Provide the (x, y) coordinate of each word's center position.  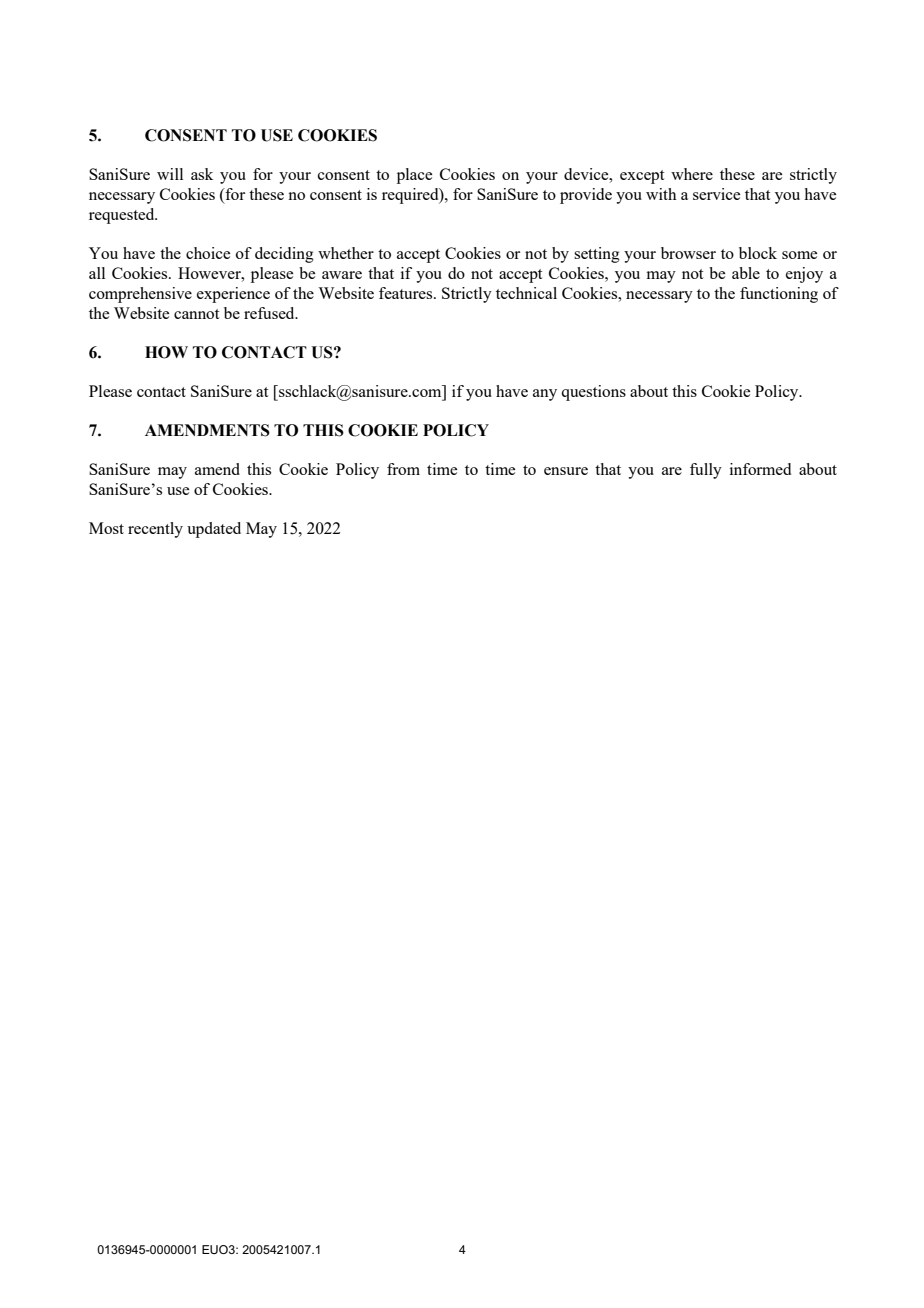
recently (155, 530)
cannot (196, 314)
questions (593, 393)
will (170, 174)
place (414, 176)
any (545, 395)
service (716, 194)
